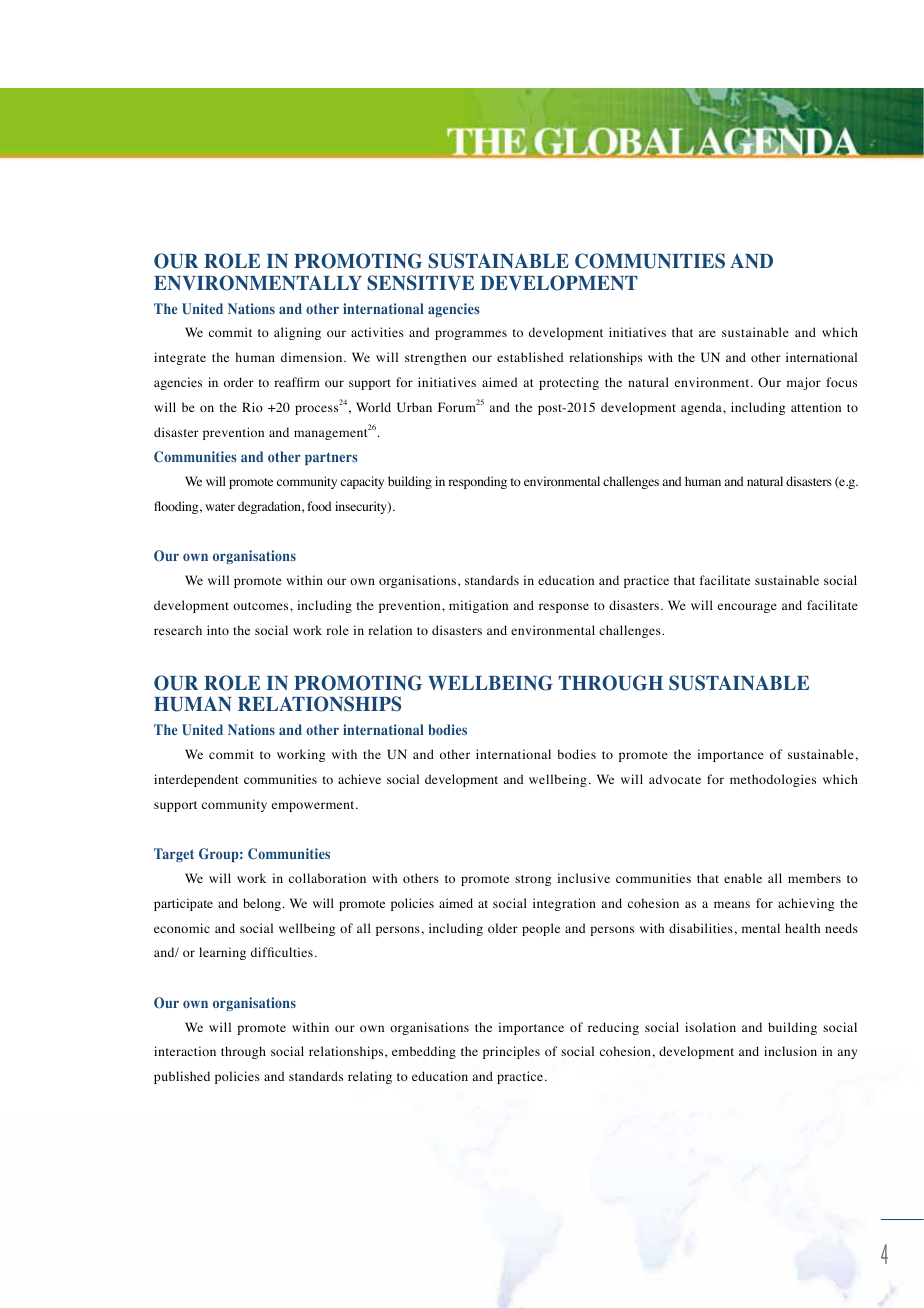 The height and width of the document is (1308, 924). What do you see at coordinates (765, 481) in the document?
I see `natural` at bounding box center [765, 481].
